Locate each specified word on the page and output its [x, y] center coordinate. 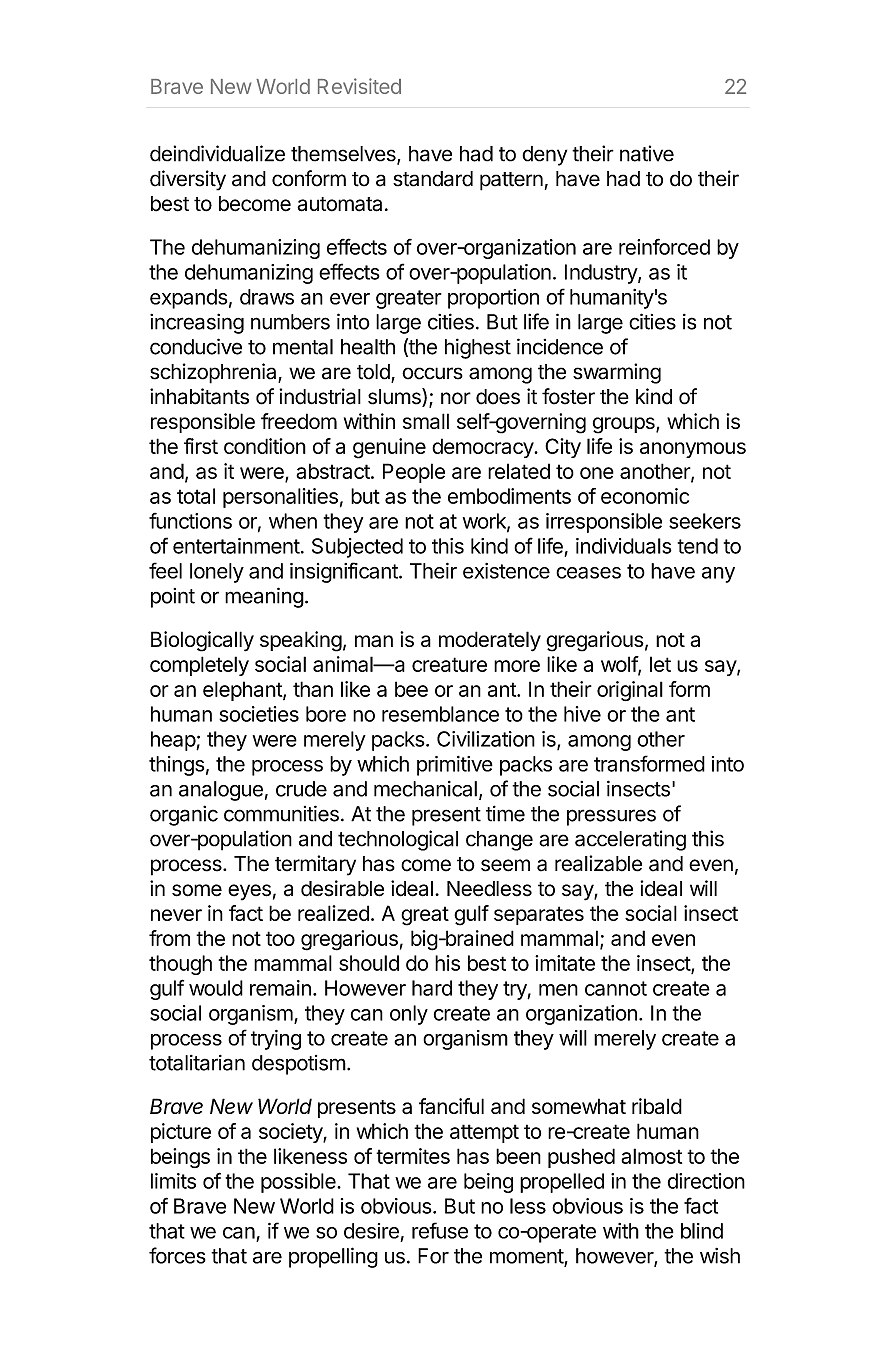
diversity [188, 180]
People [414, 473]
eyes [249, 892]
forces [177, 1255]
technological [398, 840]
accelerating [630, 840]
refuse [440, 1230]
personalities [280, 498]
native [647, 153]
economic [645, 496]
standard [433, 179]
